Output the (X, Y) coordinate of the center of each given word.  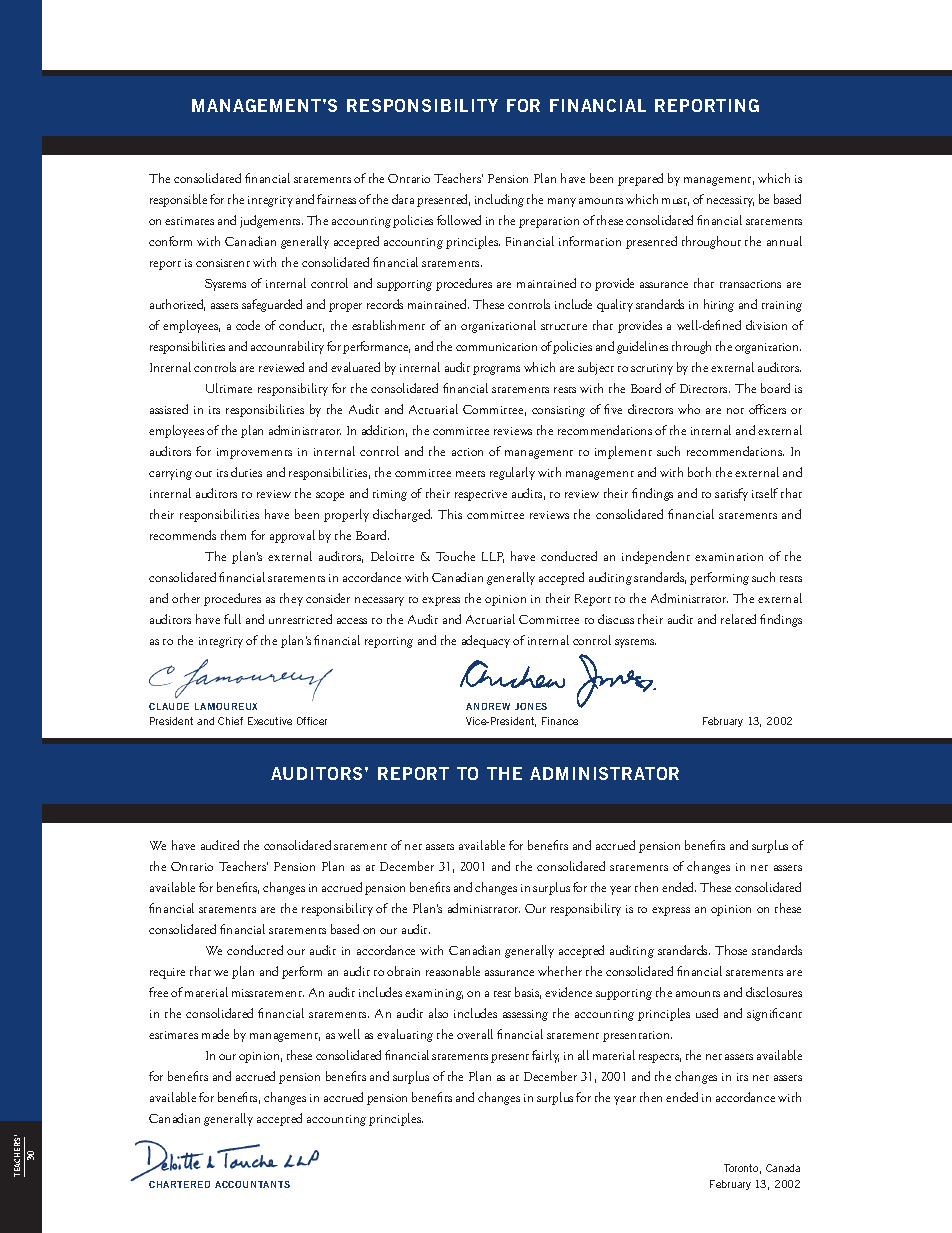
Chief (230, 721)
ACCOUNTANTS (252, 1184)
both (699, 472)
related (738, 619)
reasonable (453, 971)
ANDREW (488, 706)
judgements (271, 221)
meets (470, 474)
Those (731, 950)
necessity (730, 201)
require (167, 973)
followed (459, 220)
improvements (254, 453)
